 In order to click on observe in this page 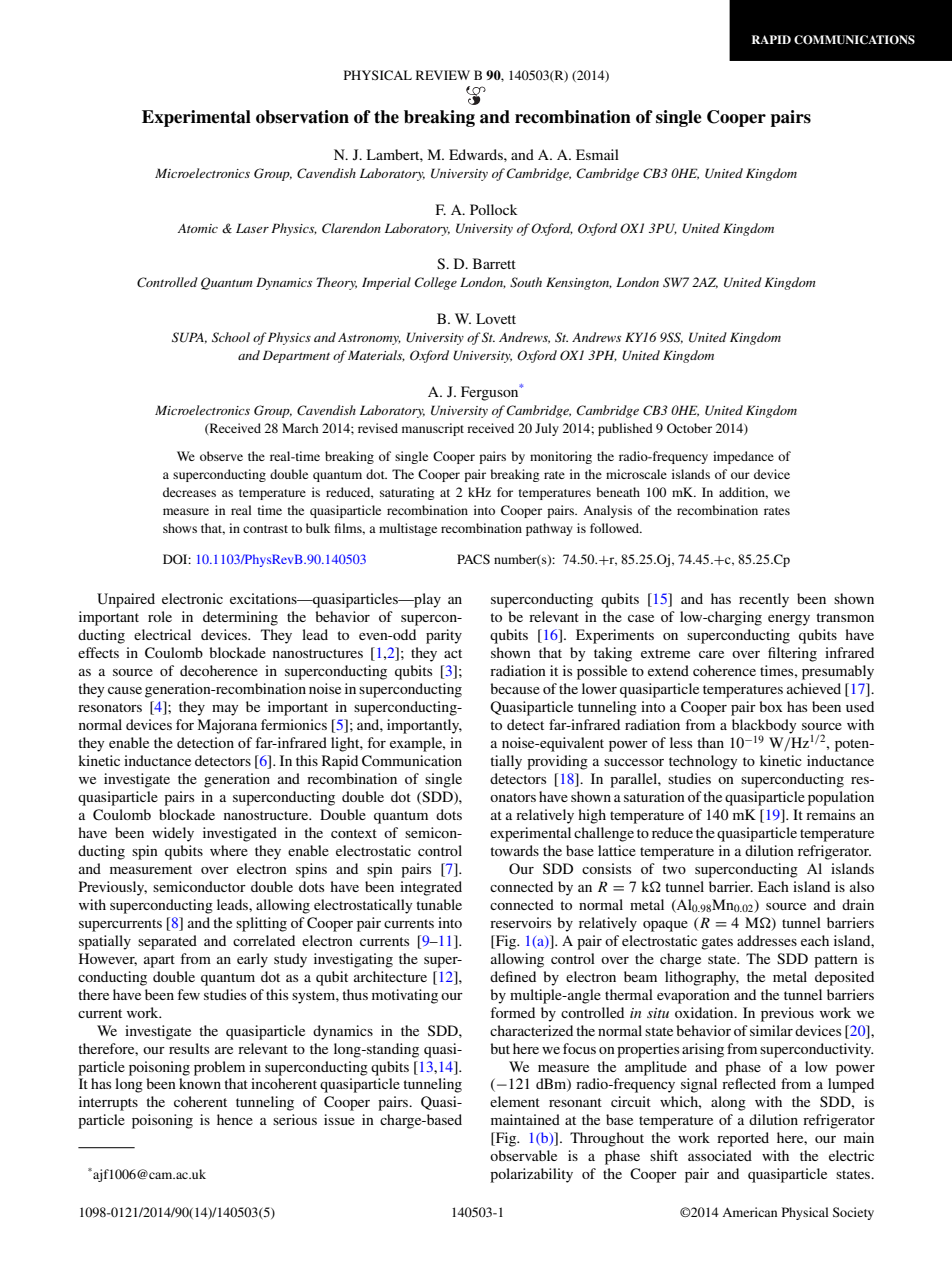, I will do `click(221, 456)`.
